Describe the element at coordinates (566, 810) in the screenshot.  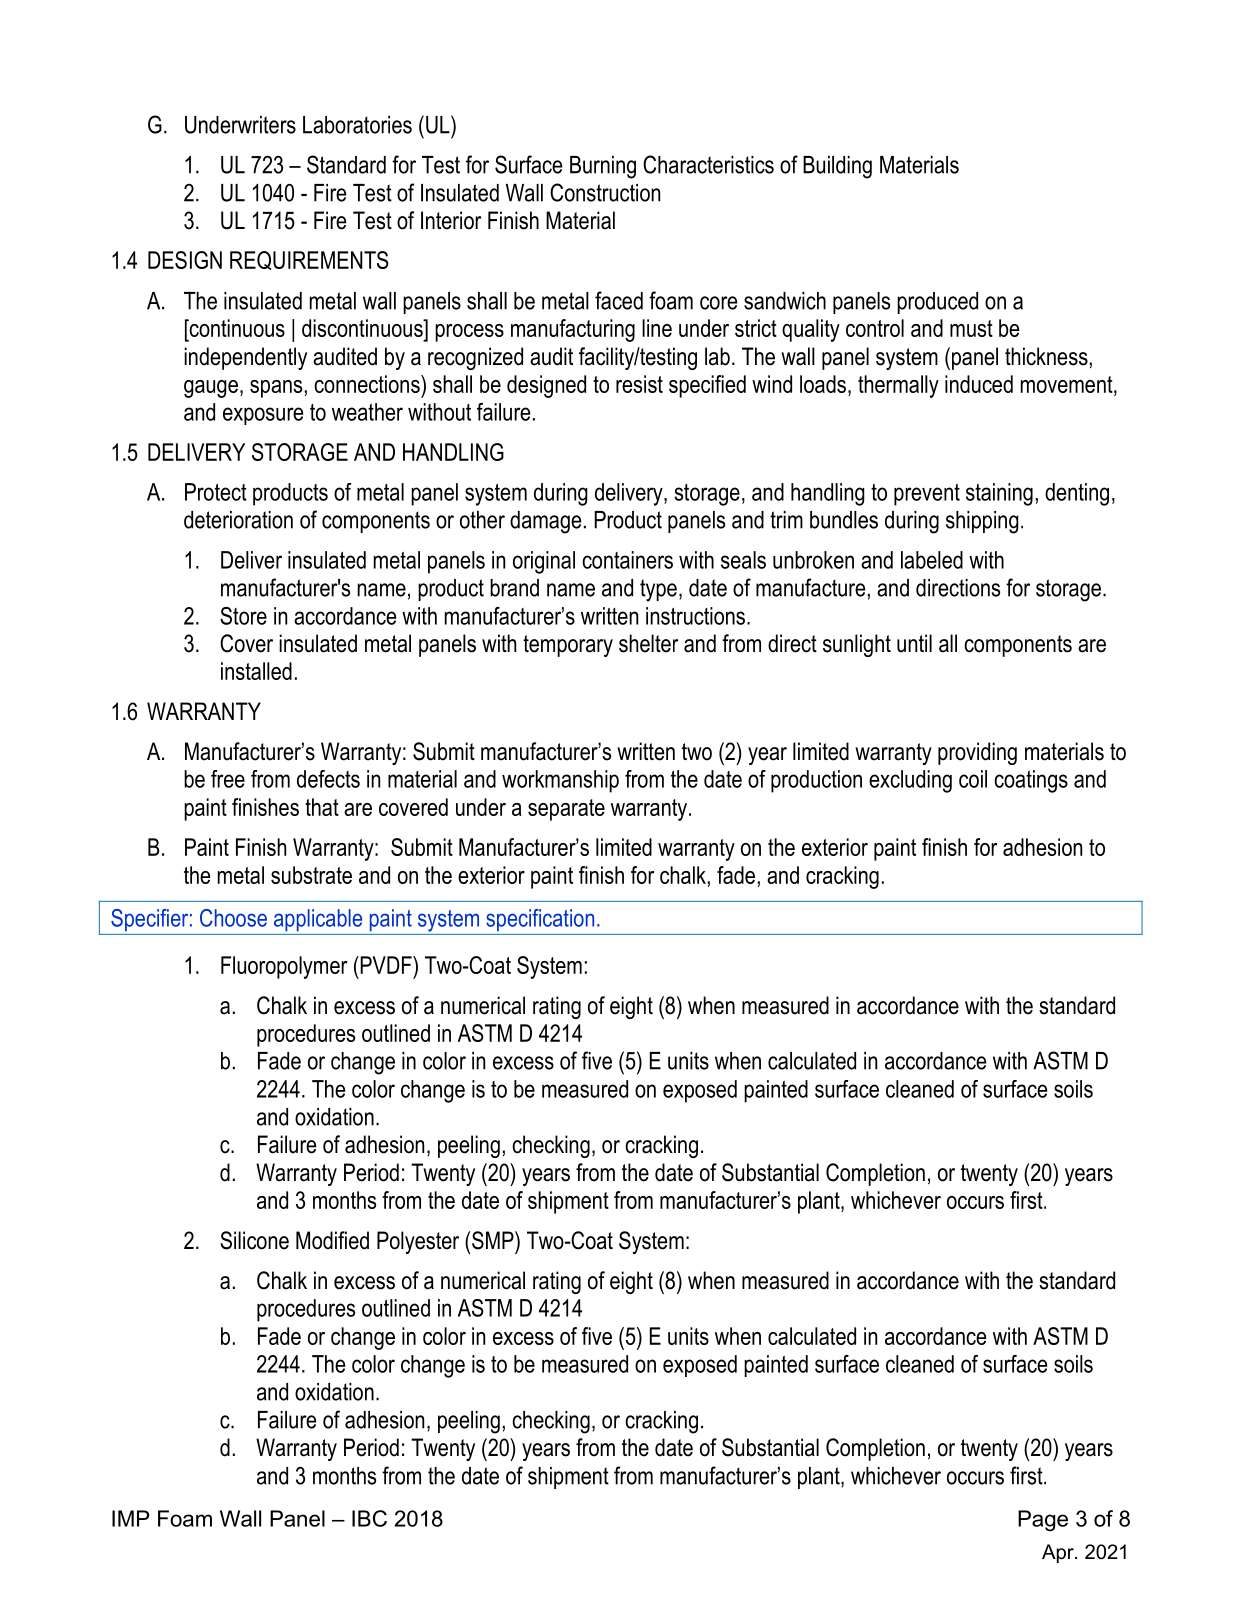
I see `separate` at that location.
